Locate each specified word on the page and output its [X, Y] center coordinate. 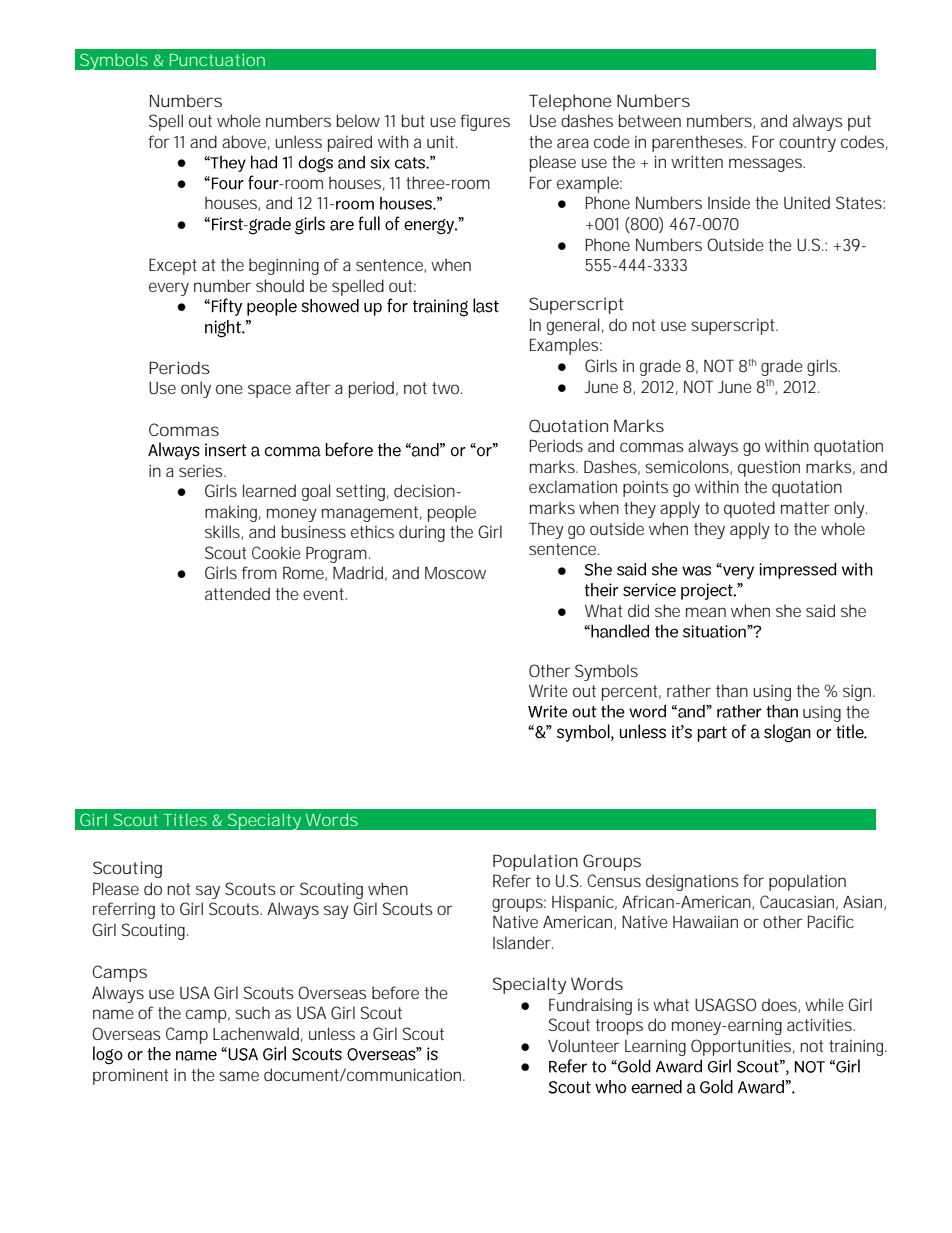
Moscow [455, 573]
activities [821, 1024]
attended [237, 593]
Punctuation [217, 60]
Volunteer [583, 1045]
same [239, 1076]
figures [485, 122]
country [807, 144]
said [820, 610]
